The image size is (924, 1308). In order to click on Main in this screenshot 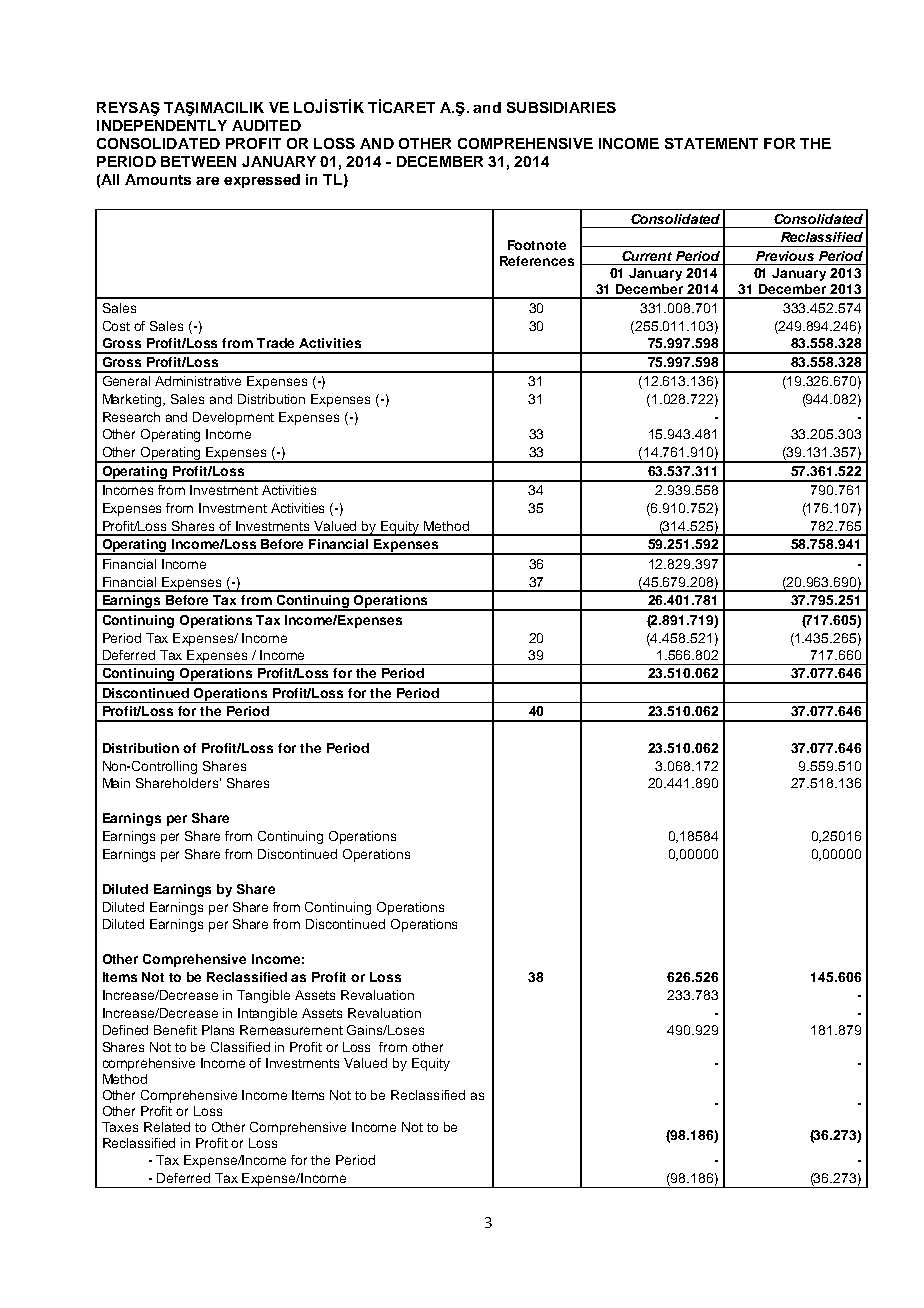, I will do `click(116, 783)`.
